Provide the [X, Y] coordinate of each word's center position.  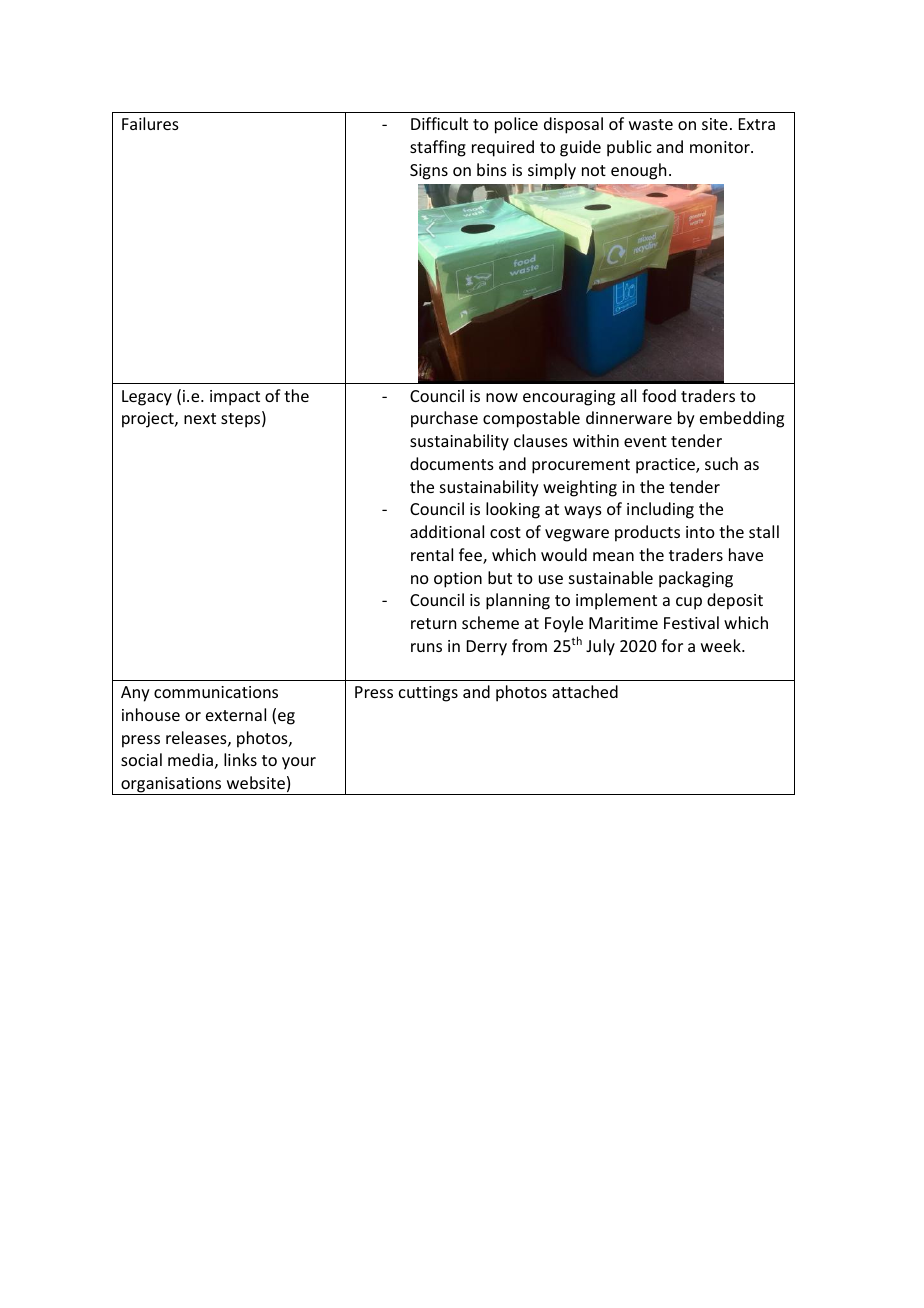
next [200, 418]
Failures [150, 123]
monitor [721, 147]
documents [452, 463]
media [190, 759]
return [433, 623]
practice [666, 466]
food [659, 395]
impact [235, 398]
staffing [438, 148]
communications [216, 692]
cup [689, 603]
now [502, 397]
